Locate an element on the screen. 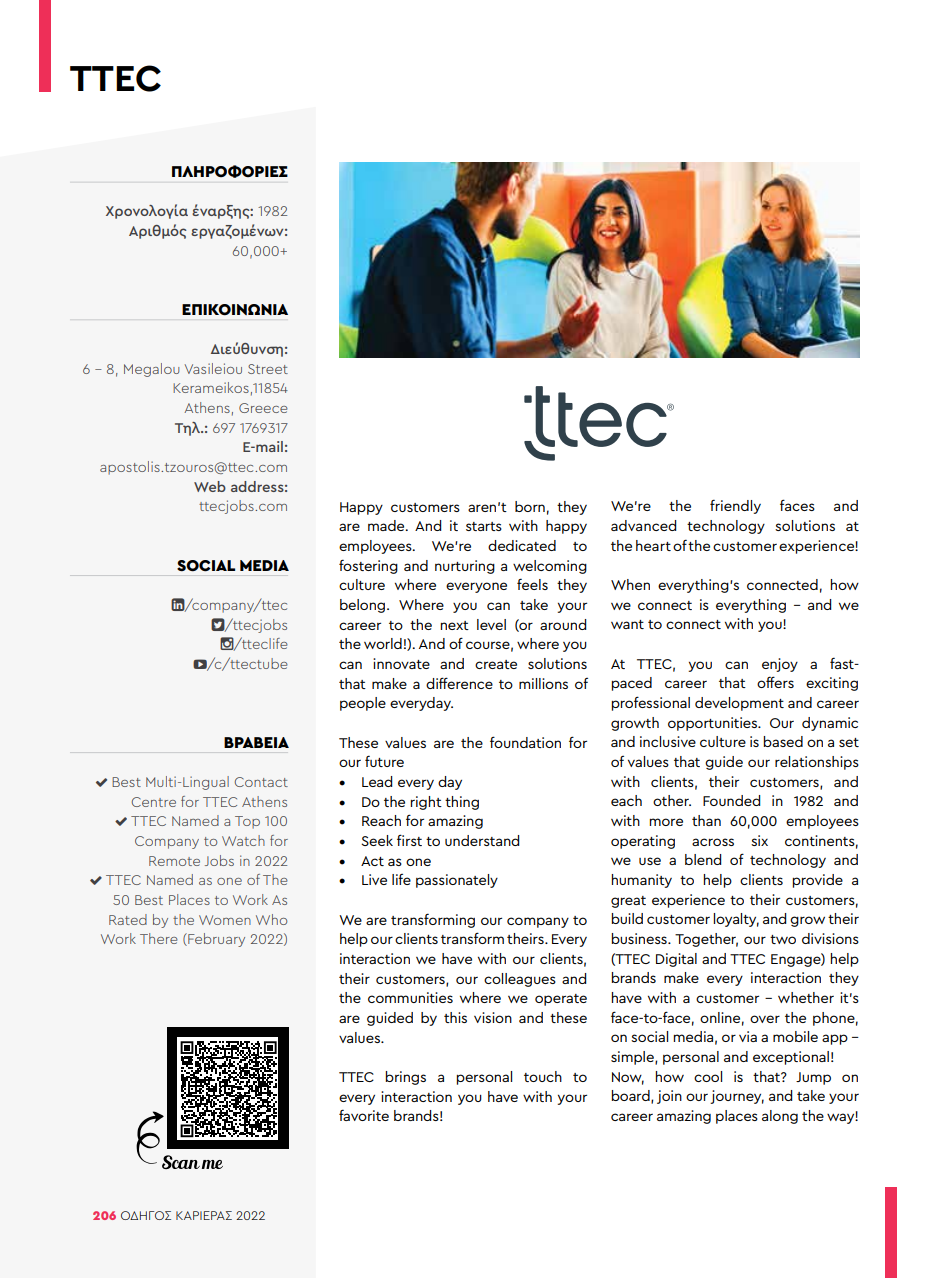 The height and width of the screenshot is (1278, 952). friendly is located at coordinates (735, 506).
